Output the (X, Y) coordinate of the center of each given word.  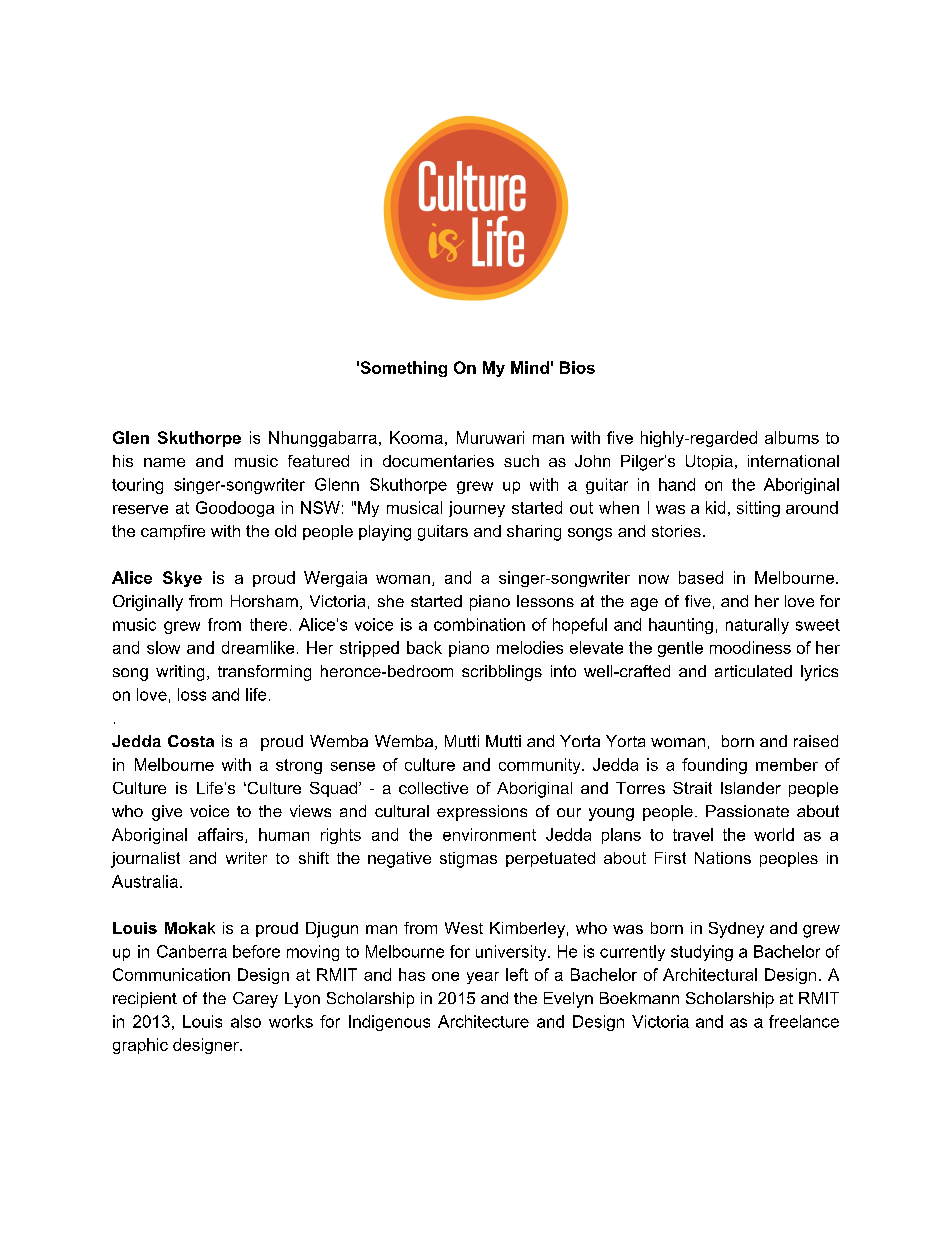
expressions (482, 813)
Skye (182, 579)
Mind (530, 367)
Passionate (747, 811)
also (246, 1021)
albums (792, 437)
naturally (757, 626)
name (164, 462)
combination (479, 624)
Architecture (483, 1021)
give (167, 813)
